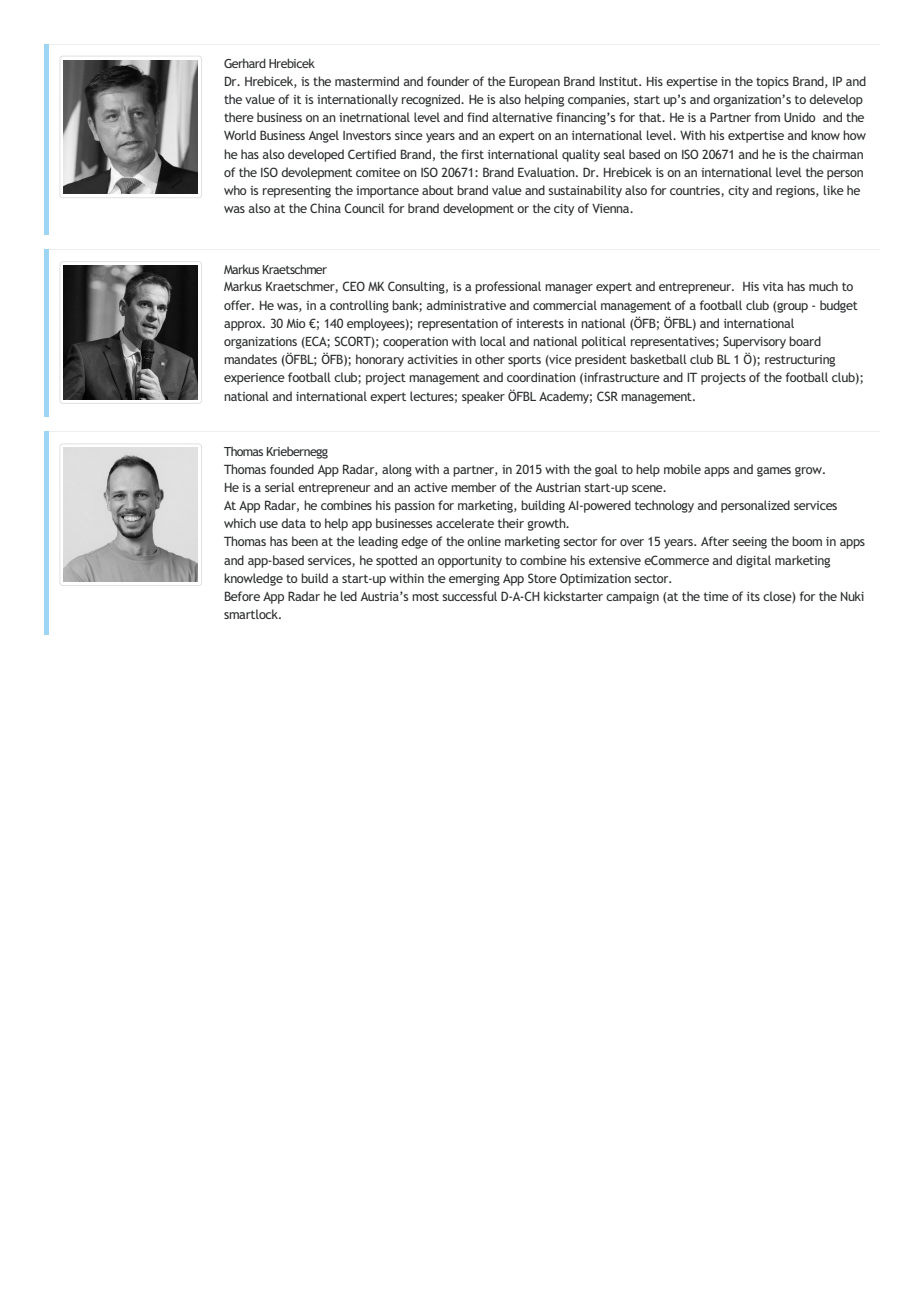  Describe the element at coordinates (292, 469) in the document. I see `founded` at that location.
